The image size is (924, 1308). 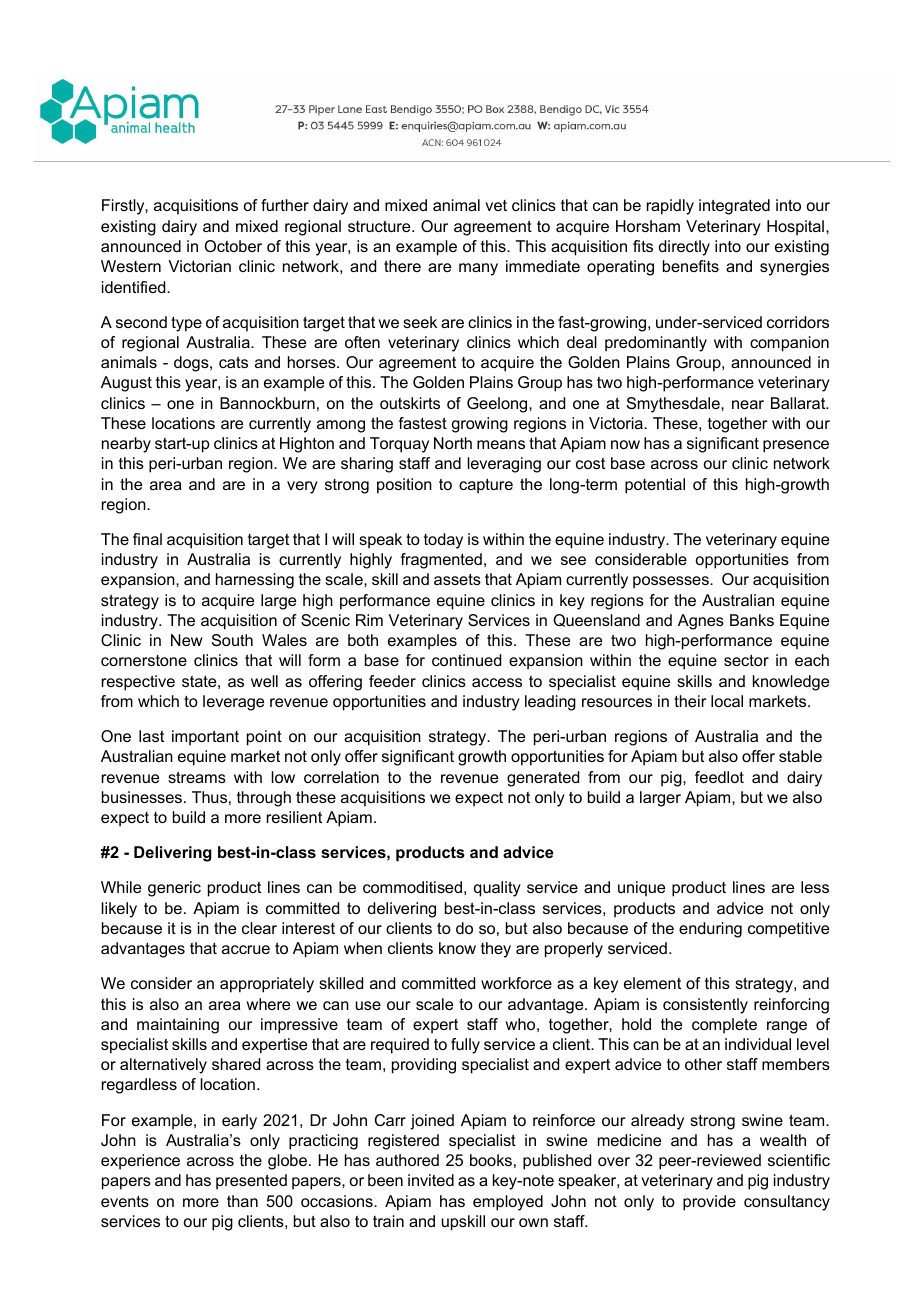 What do you see at coordinates (242, 1201) in the screenshot?
I see `than` at bounding box center [242, 1201].
